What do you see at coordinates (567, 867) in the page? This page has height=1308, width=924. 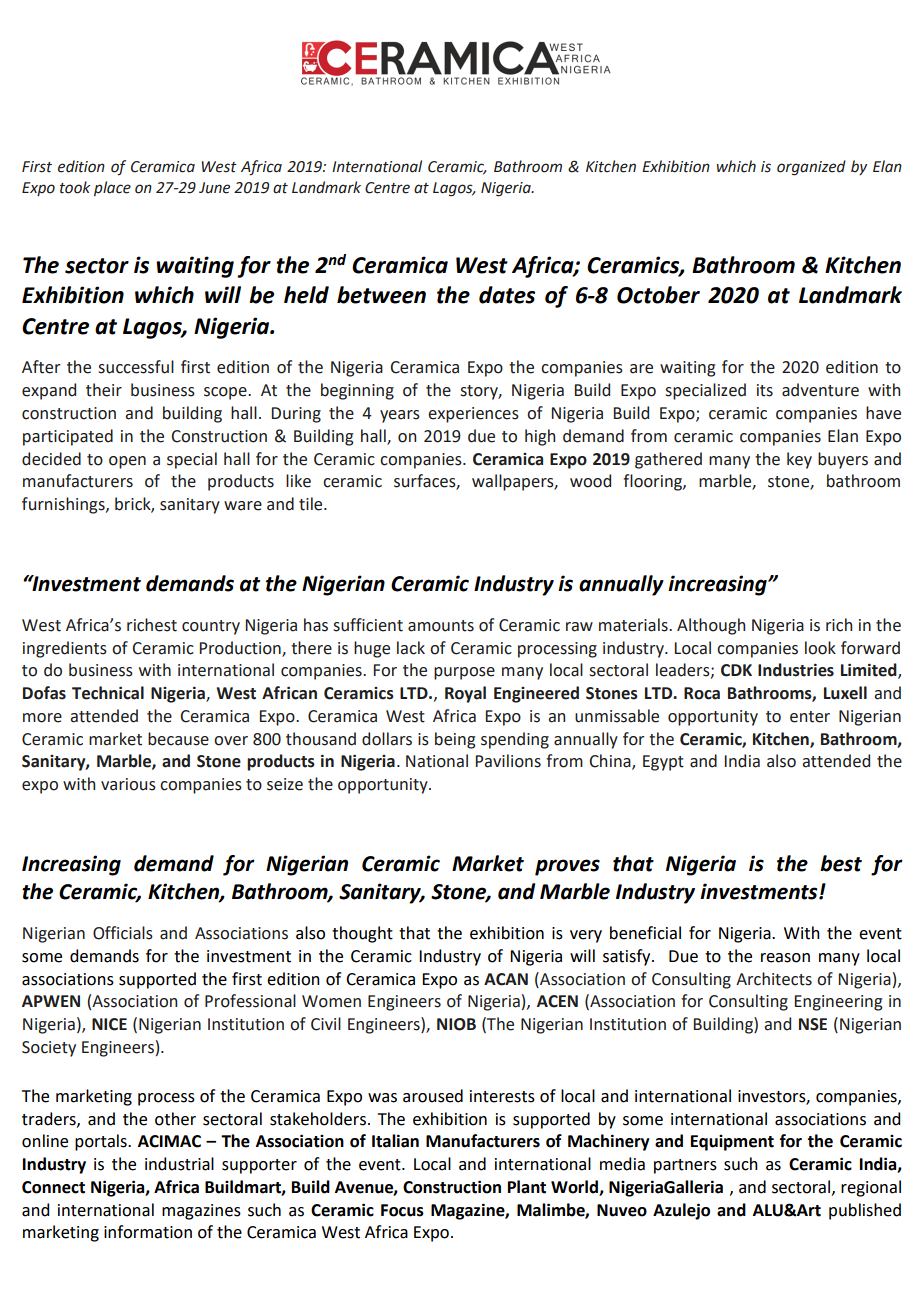 I see `proves` at bounding box center [567, 867].
